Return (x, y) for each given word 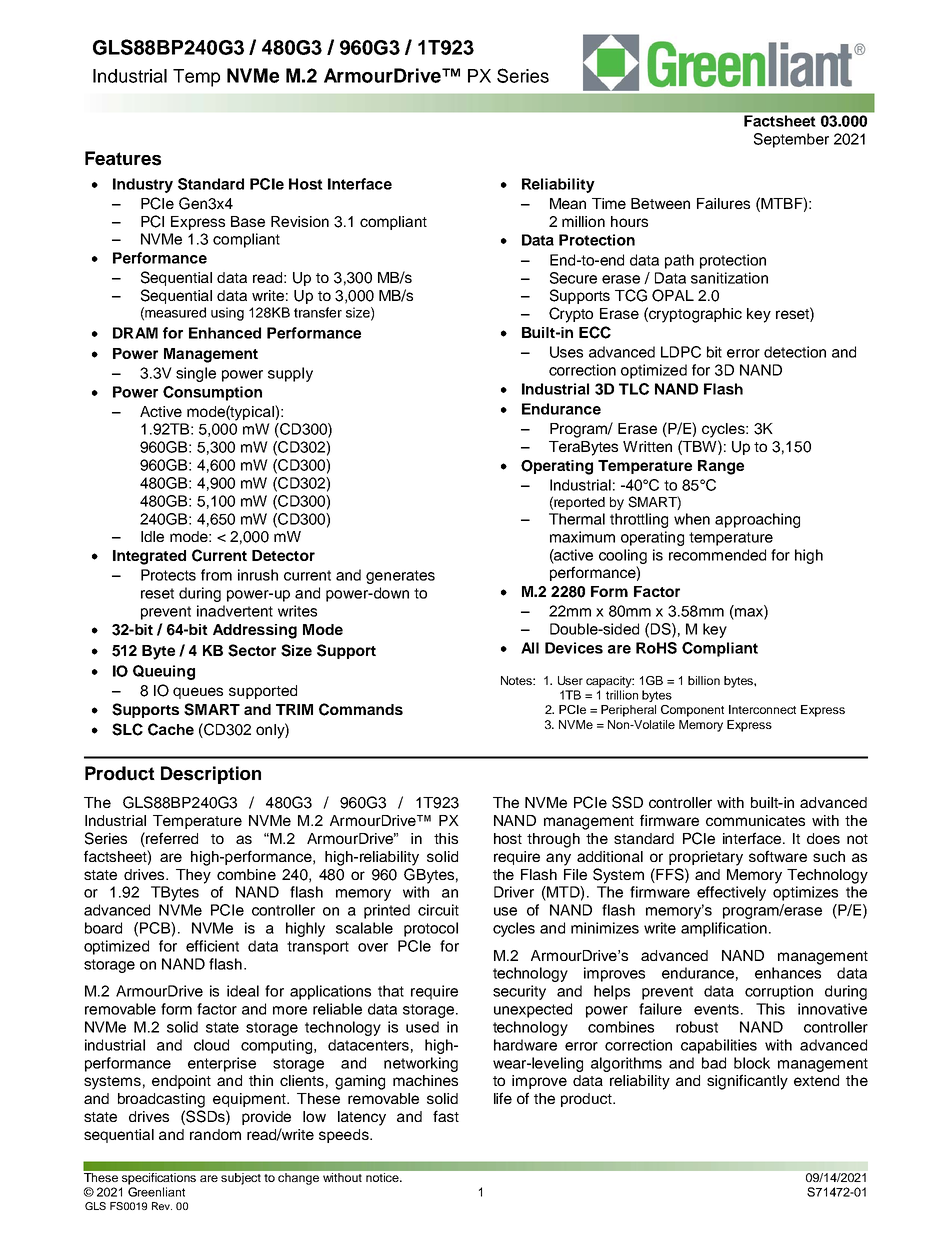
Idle (152, 536)
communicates (755, 820)
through (553, 840)
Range (721, 467)
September (791, 140)
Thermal (577, 519)
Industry (143, 185)
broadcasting (161, 1100)
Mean (568, 203)
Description (211, 775)
